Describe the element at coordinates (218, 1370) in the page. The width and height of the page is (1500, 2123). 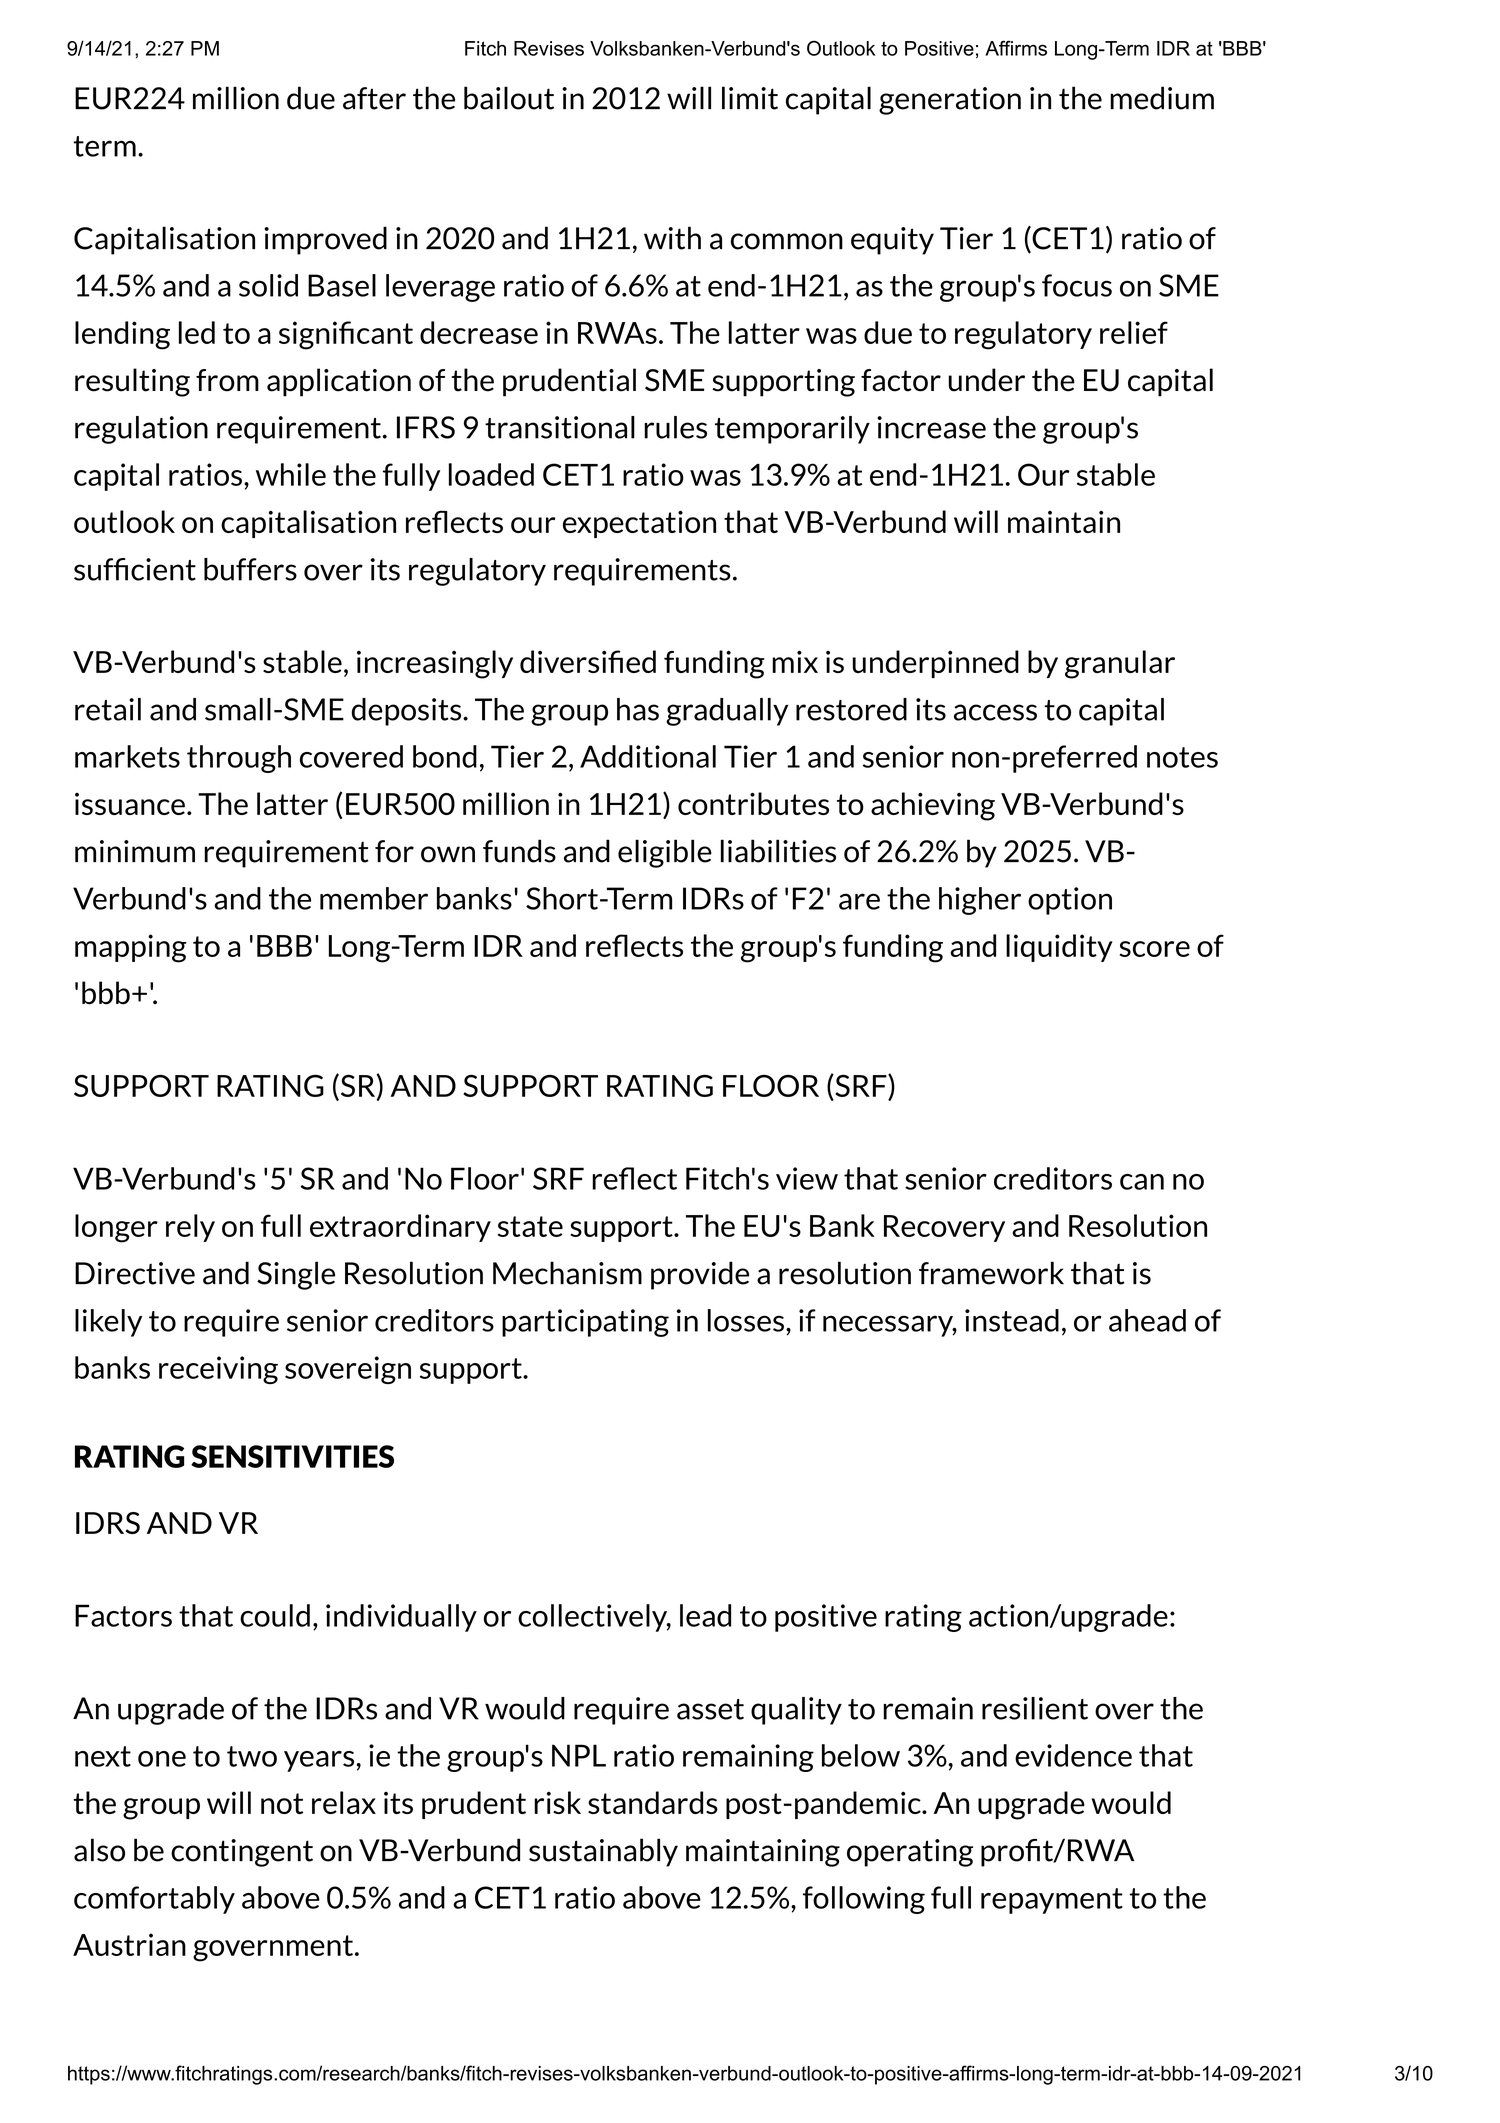
I see `receiving` at that location.
